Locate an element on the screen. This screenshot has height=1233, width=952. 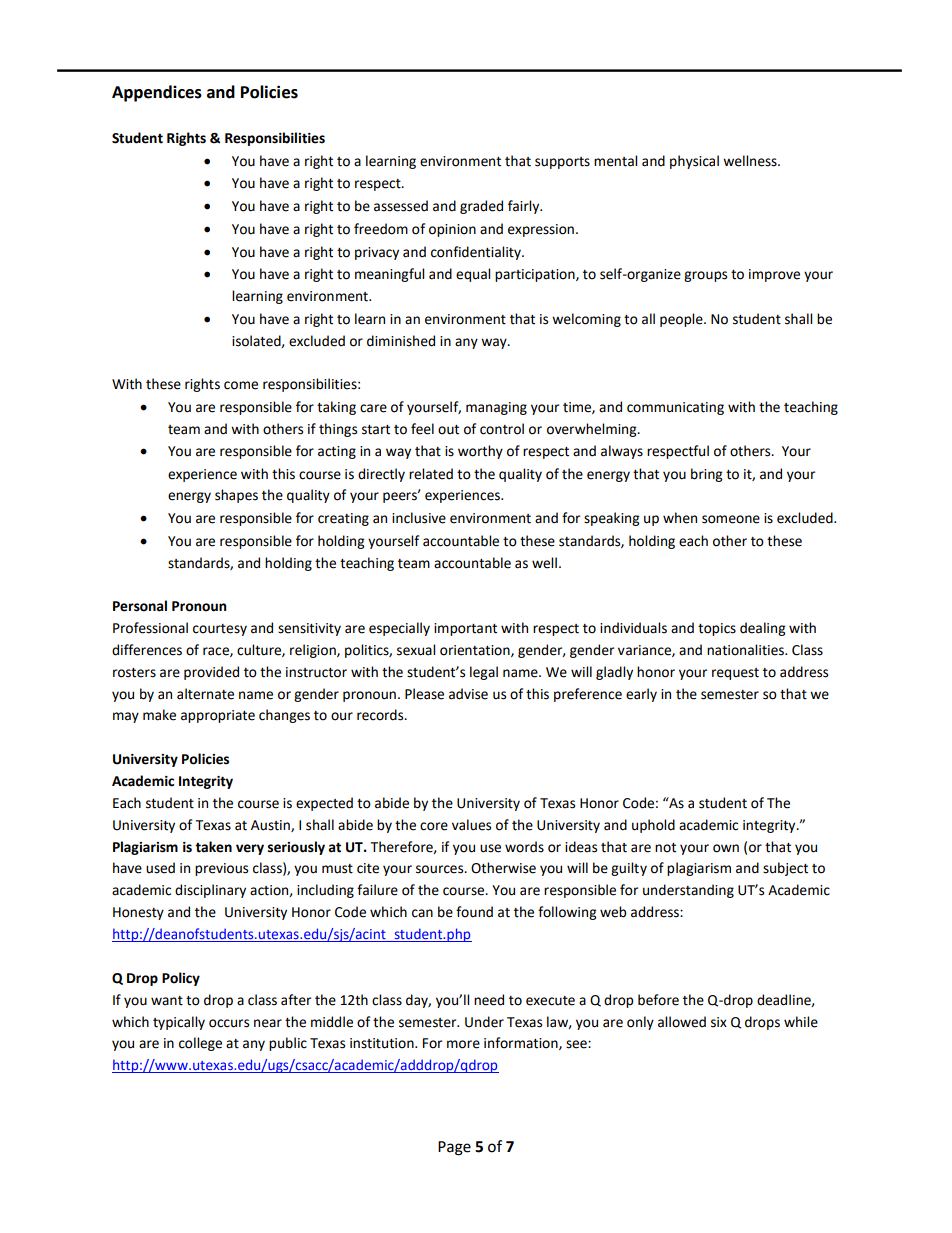
bring is located at coordinates (706, 475).
